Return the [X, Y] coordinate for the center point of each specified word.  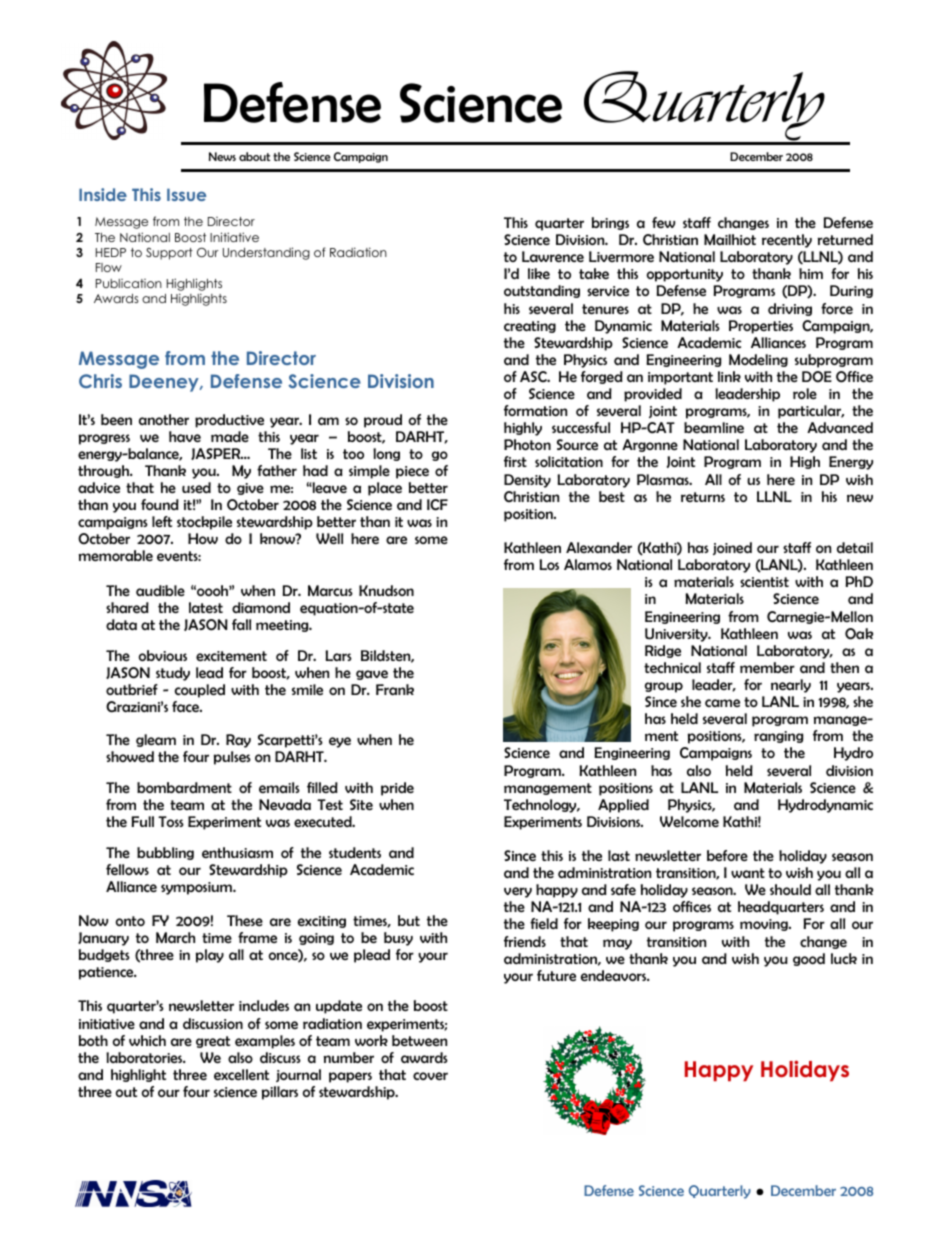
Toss [171, 821]
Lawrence [553, 256]
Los [549, 564]
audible [160, 590]
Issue [186, 194]
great [213, 1042]
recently [787, 241]
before [727, 855]
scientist [764, 582]
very [518, 892]
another [164, 419]
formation [535, 410]
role [805, 393]
